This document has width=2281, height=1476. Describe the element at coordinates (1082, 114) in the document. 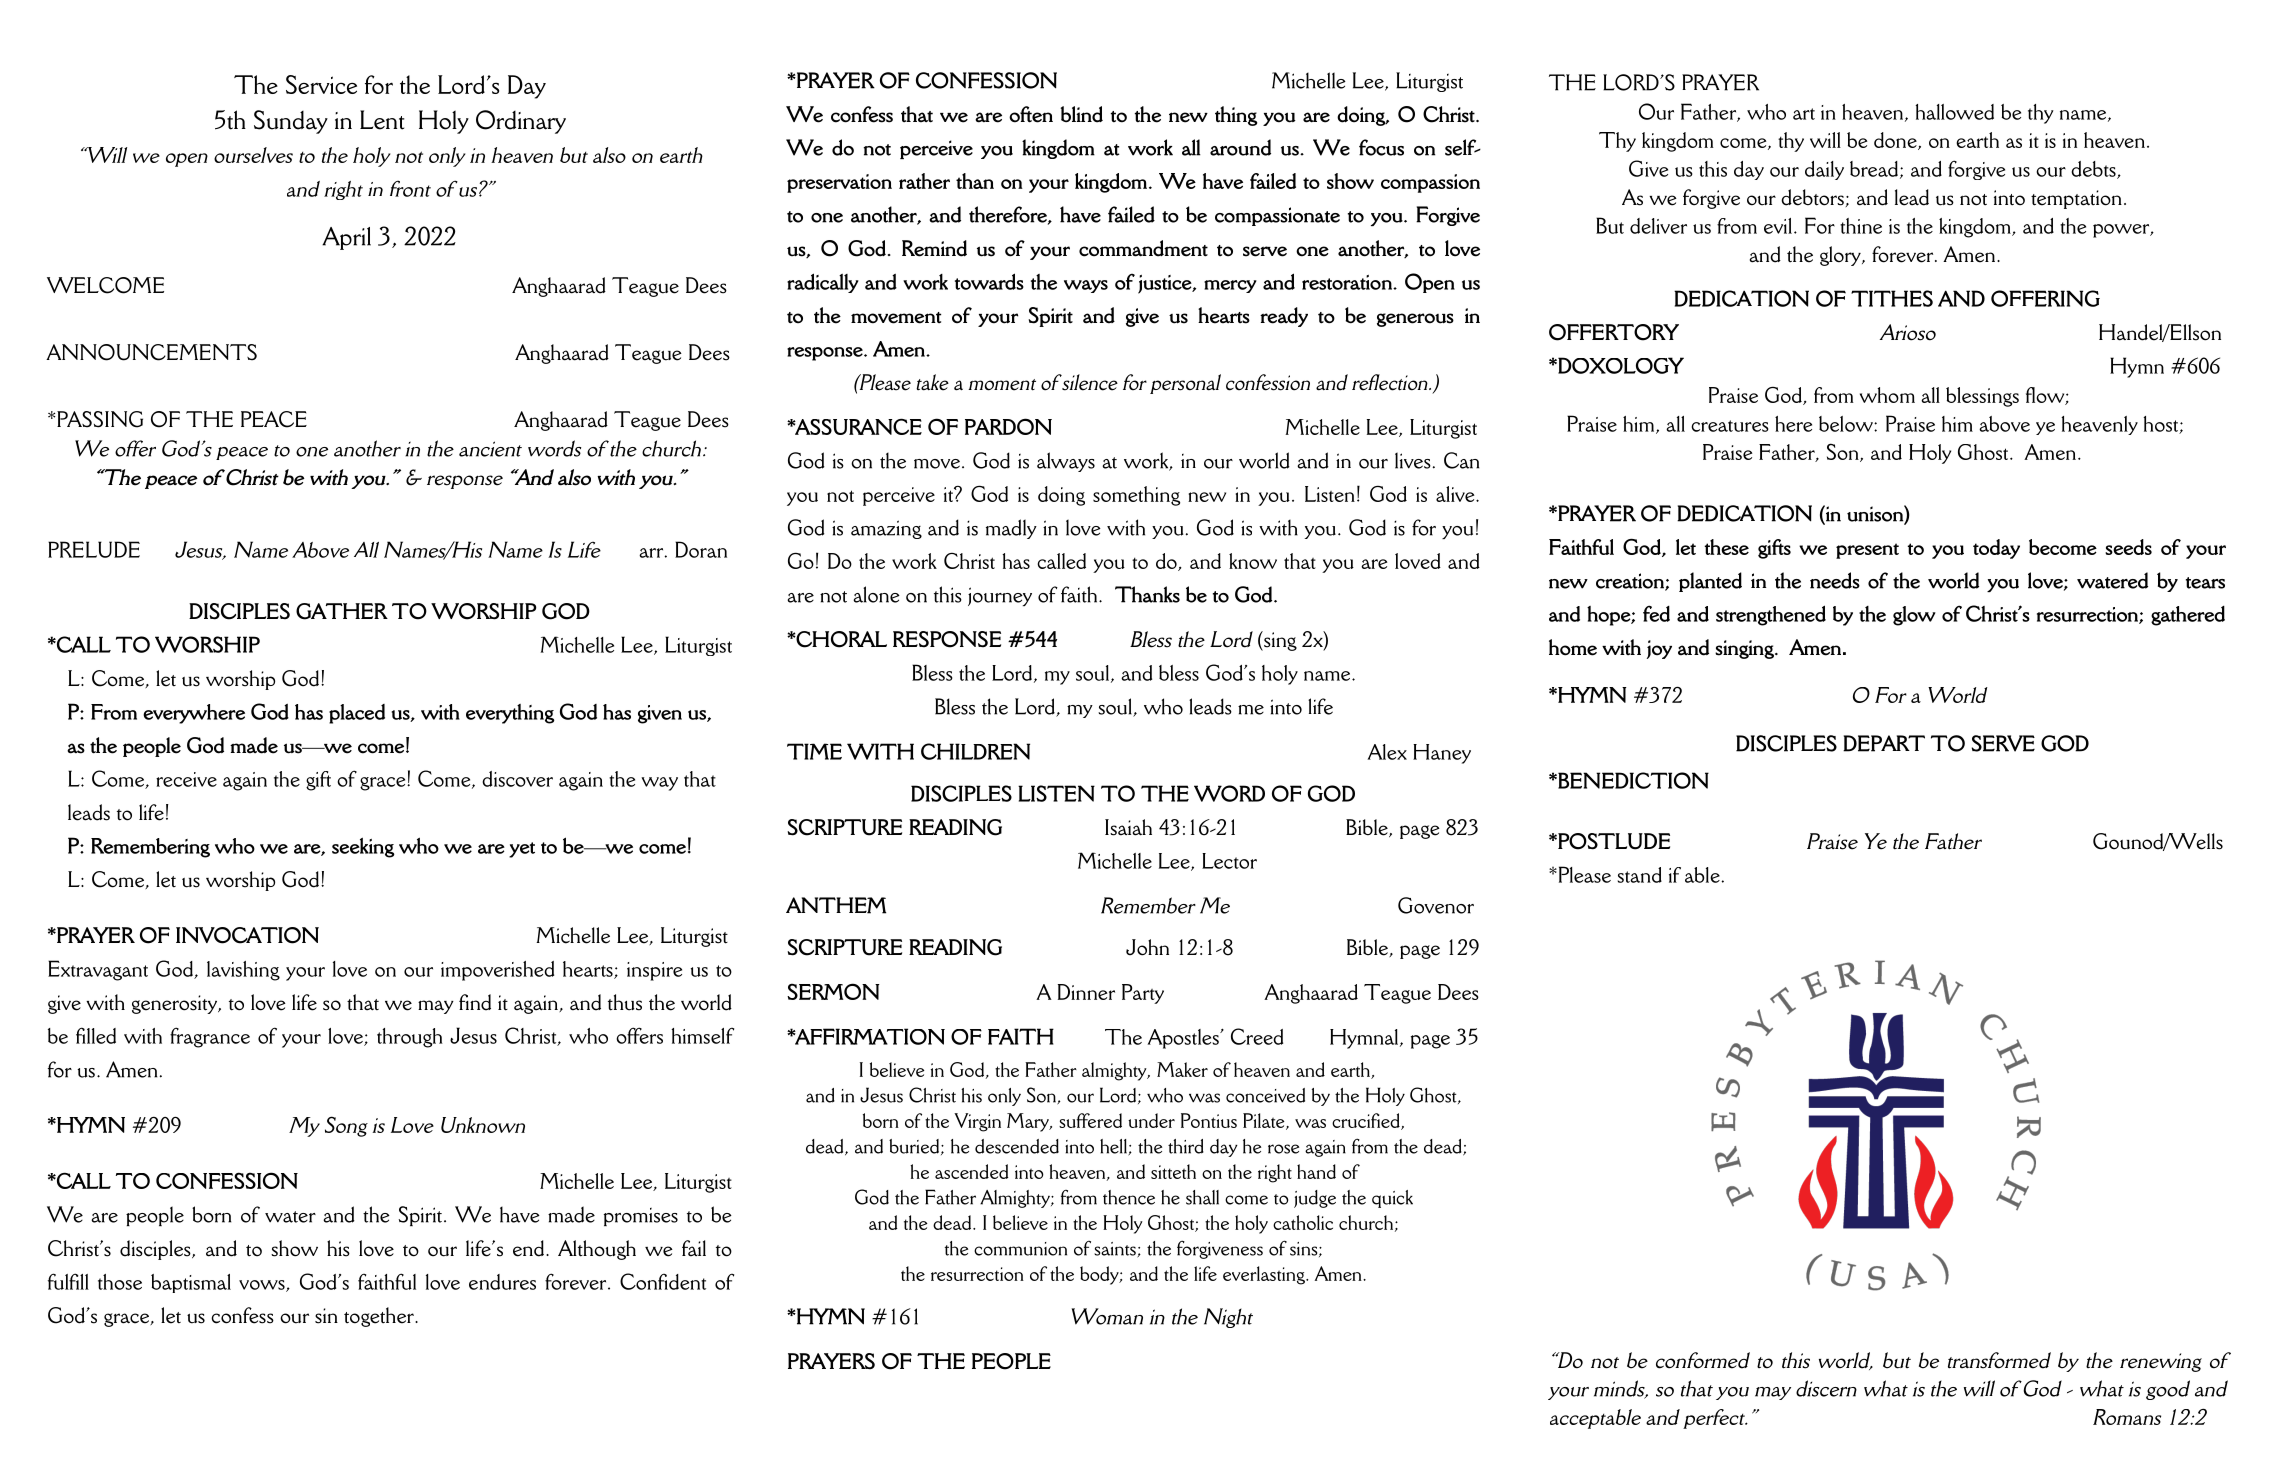

I see `blind` at that location.
